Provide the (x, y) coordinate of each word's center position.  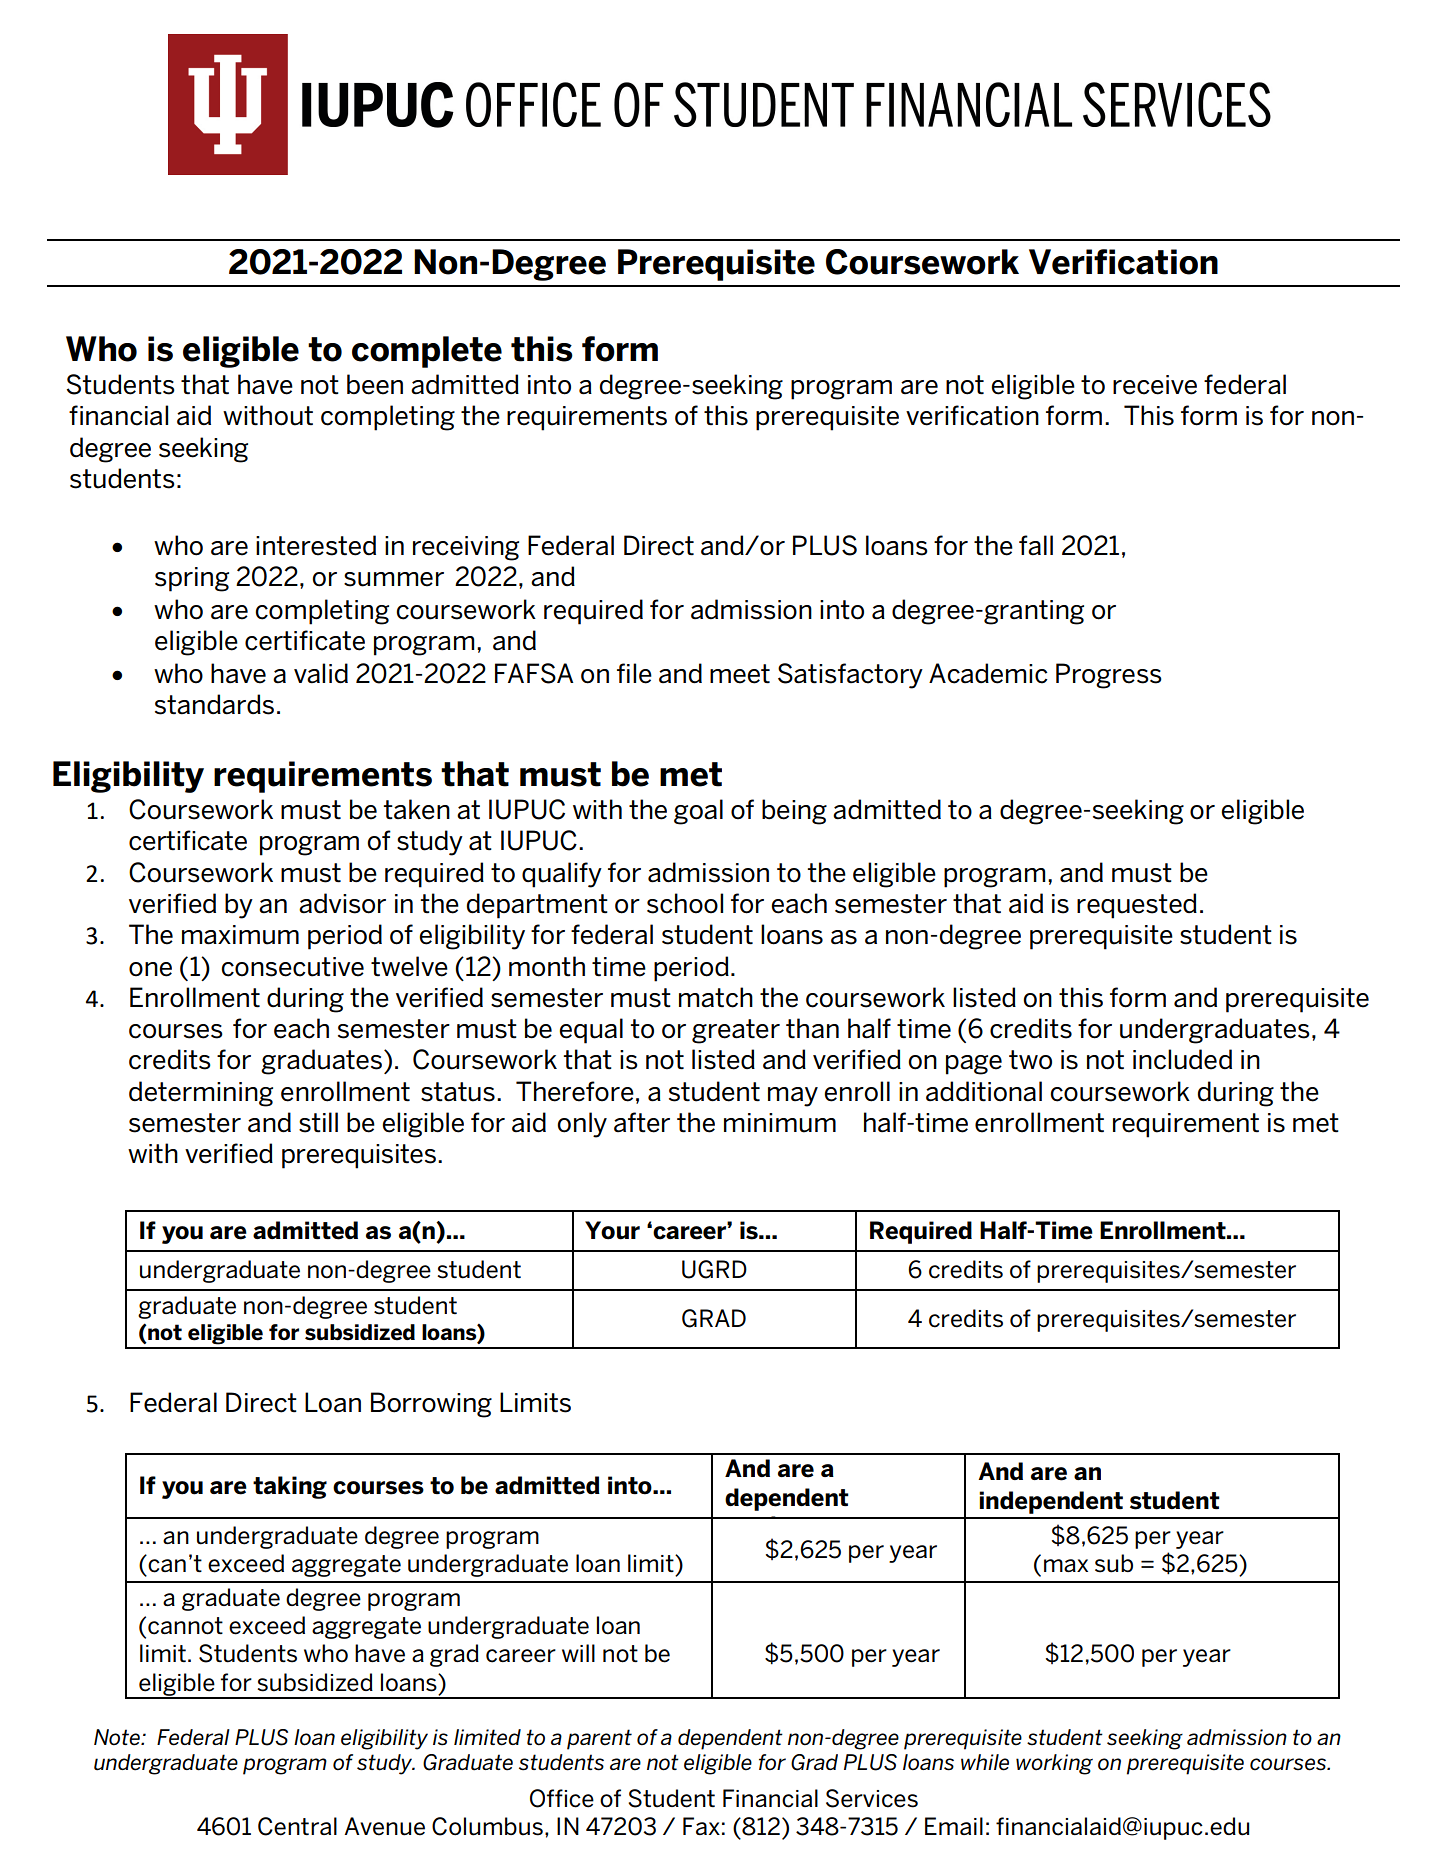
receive (1155, 385)
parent (599, 1739)
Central (297, 1826)
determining (201, 1094)
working (1054, 1764)
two (1030, 1060)
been (375, 384)
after (642, 1122)
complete (427, 352)
